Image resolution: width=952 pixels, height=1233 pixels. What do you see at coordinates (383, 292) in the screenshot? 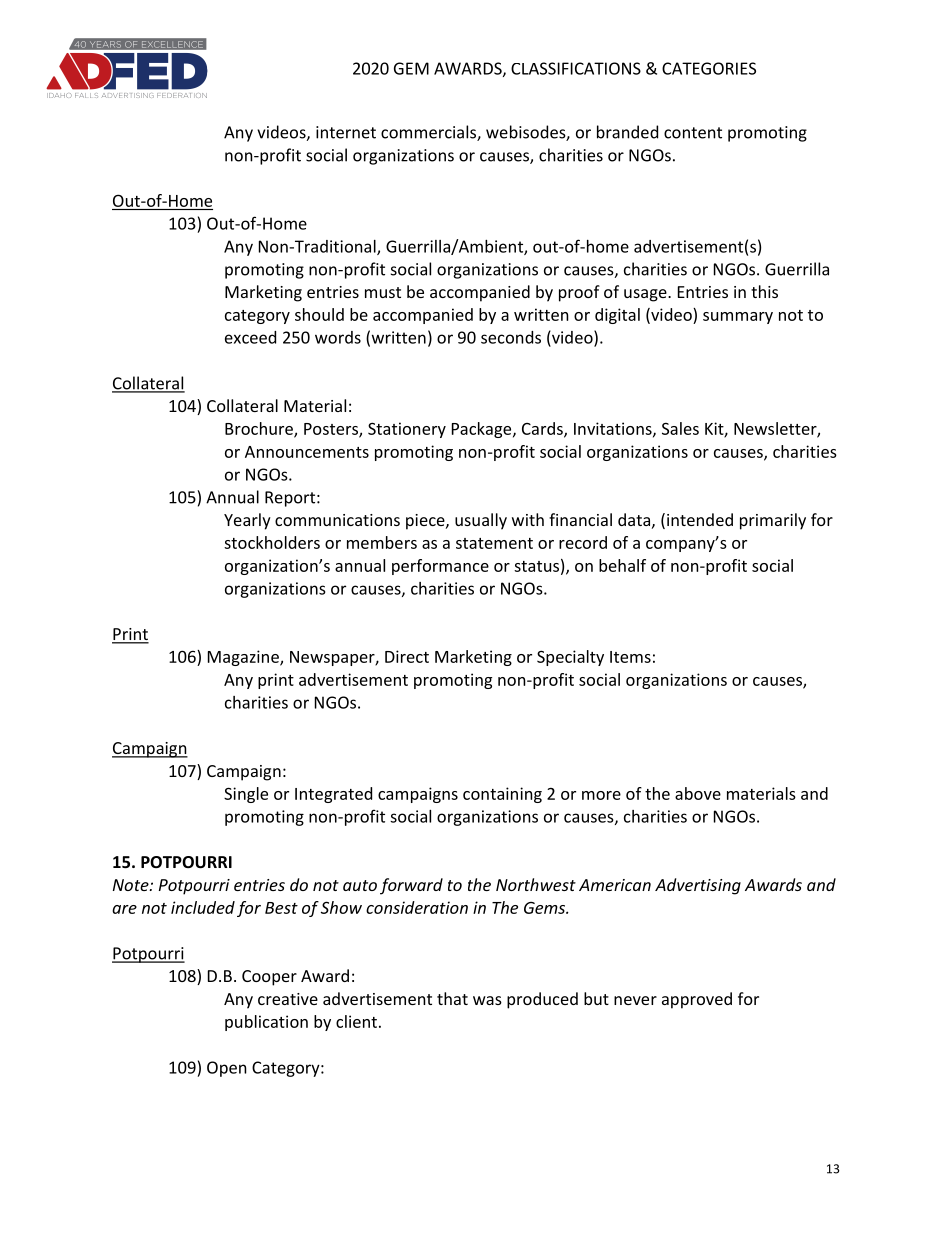
I see `must` at bounding box center [383, 292].
